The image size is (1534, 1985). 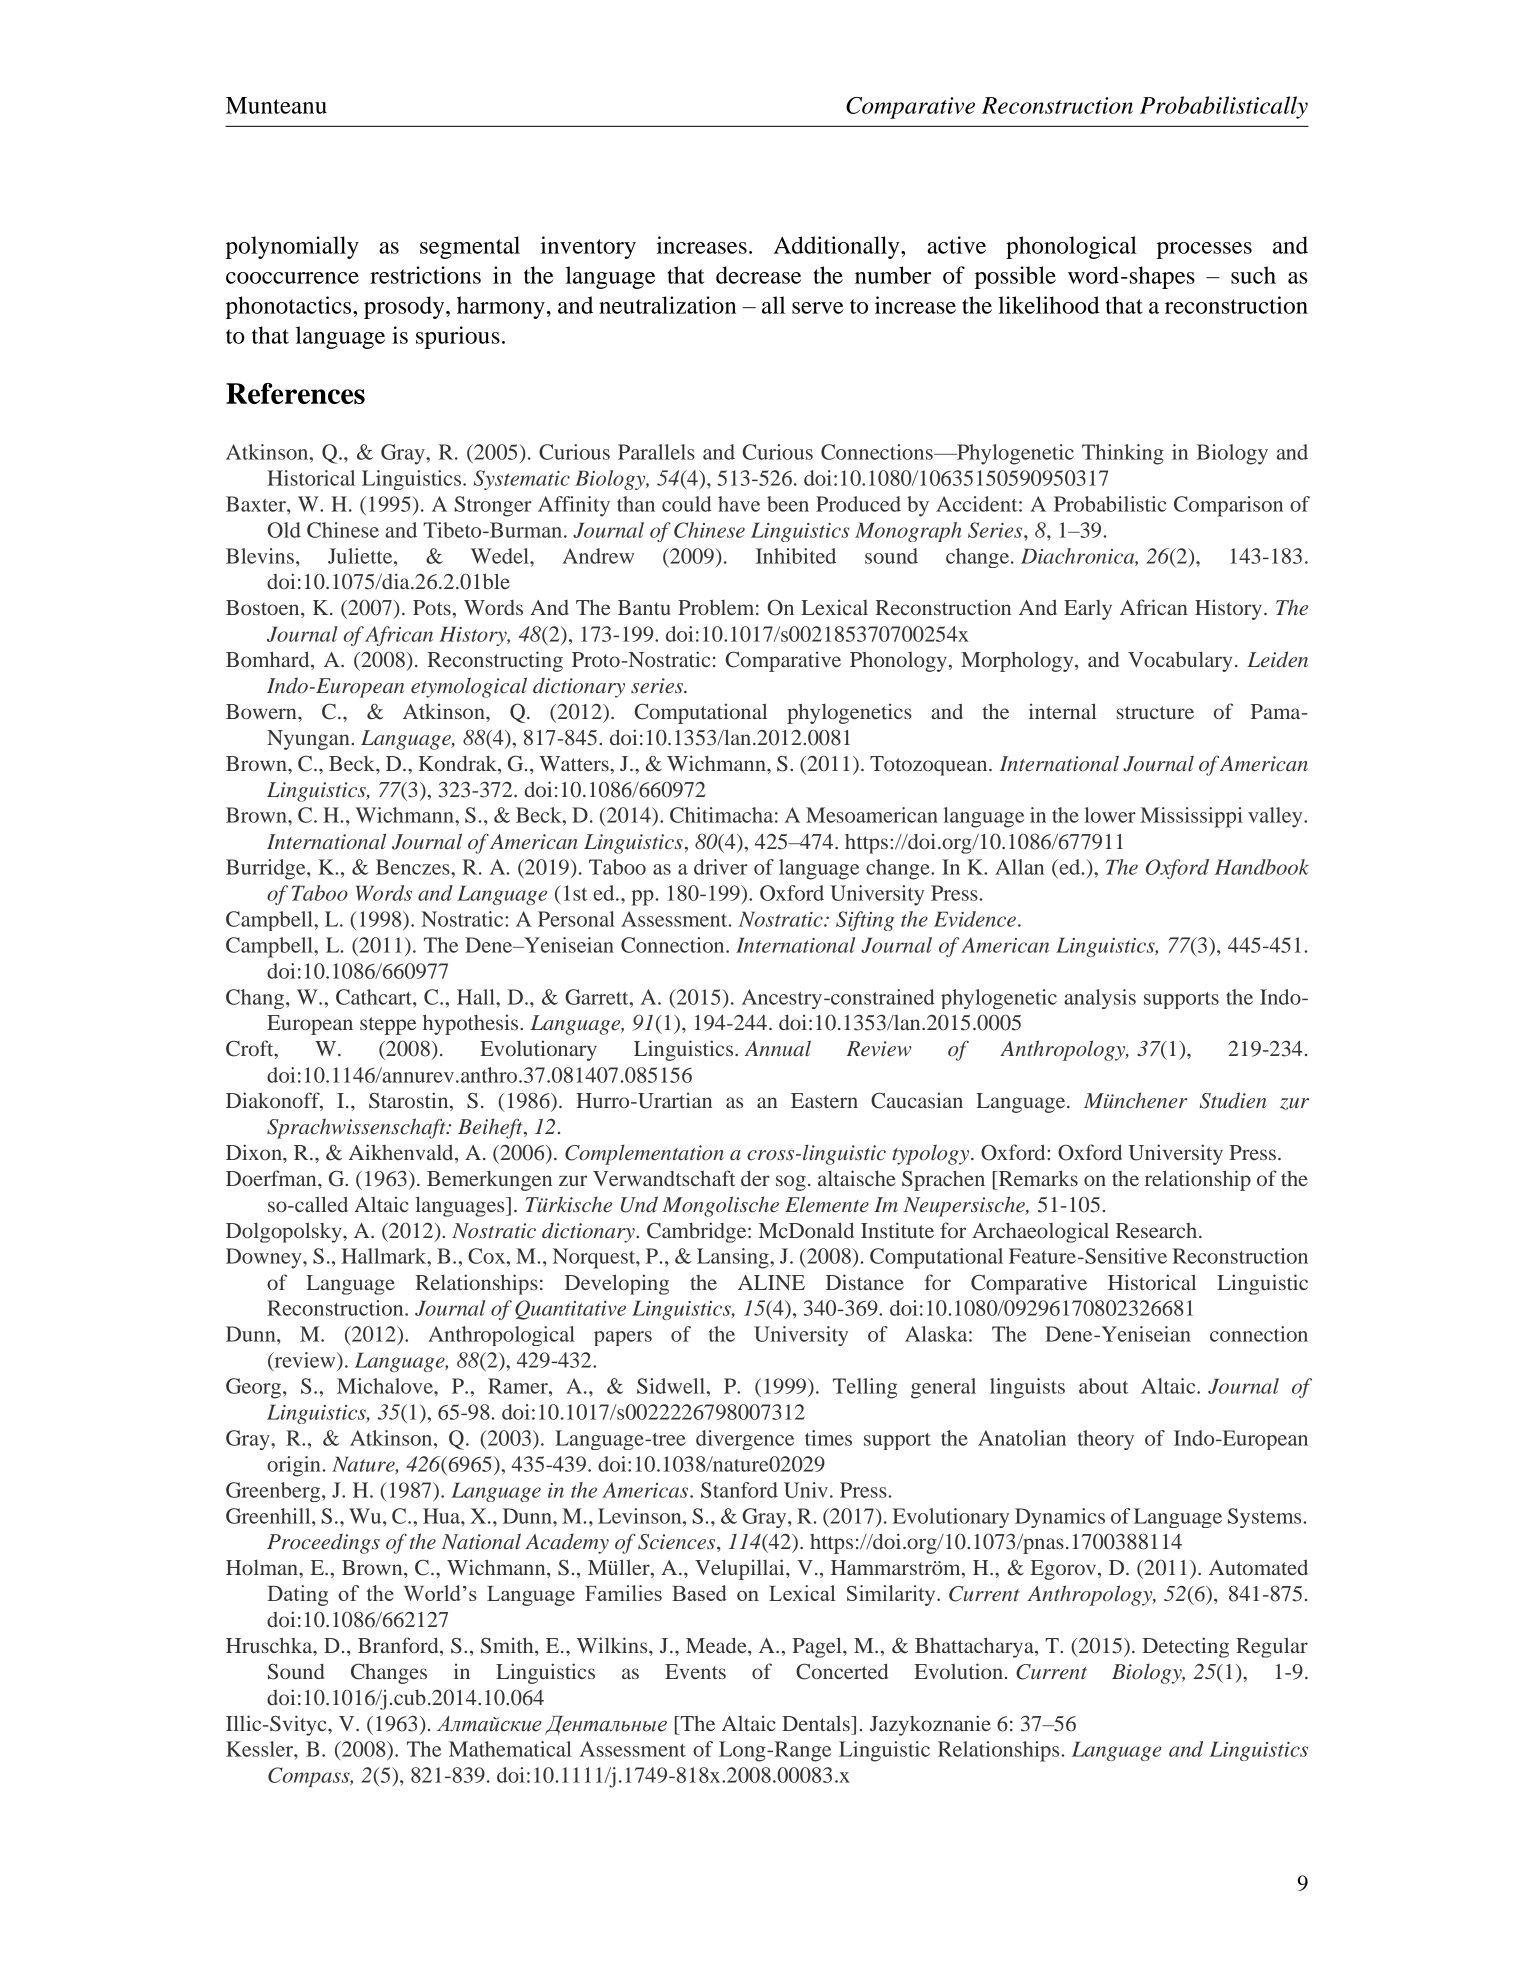 What do you see at coordinates (425, 275) in the document?
I see `restrictions` at bounding box center [425, 275].
